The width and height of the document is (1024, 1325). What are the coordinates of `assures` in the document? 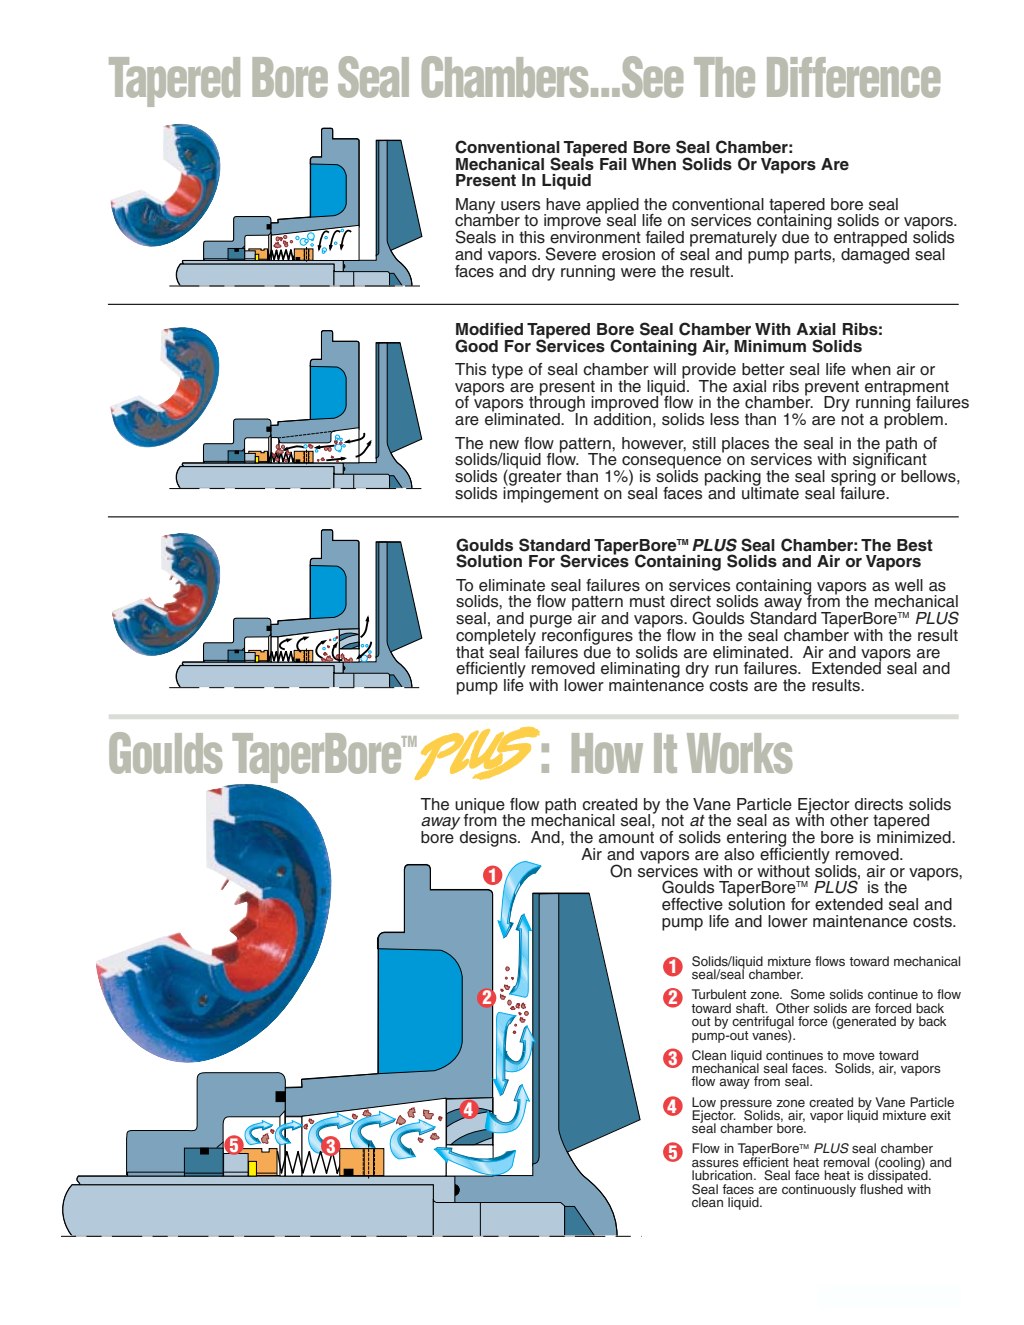 It's located at (715, 1163).
